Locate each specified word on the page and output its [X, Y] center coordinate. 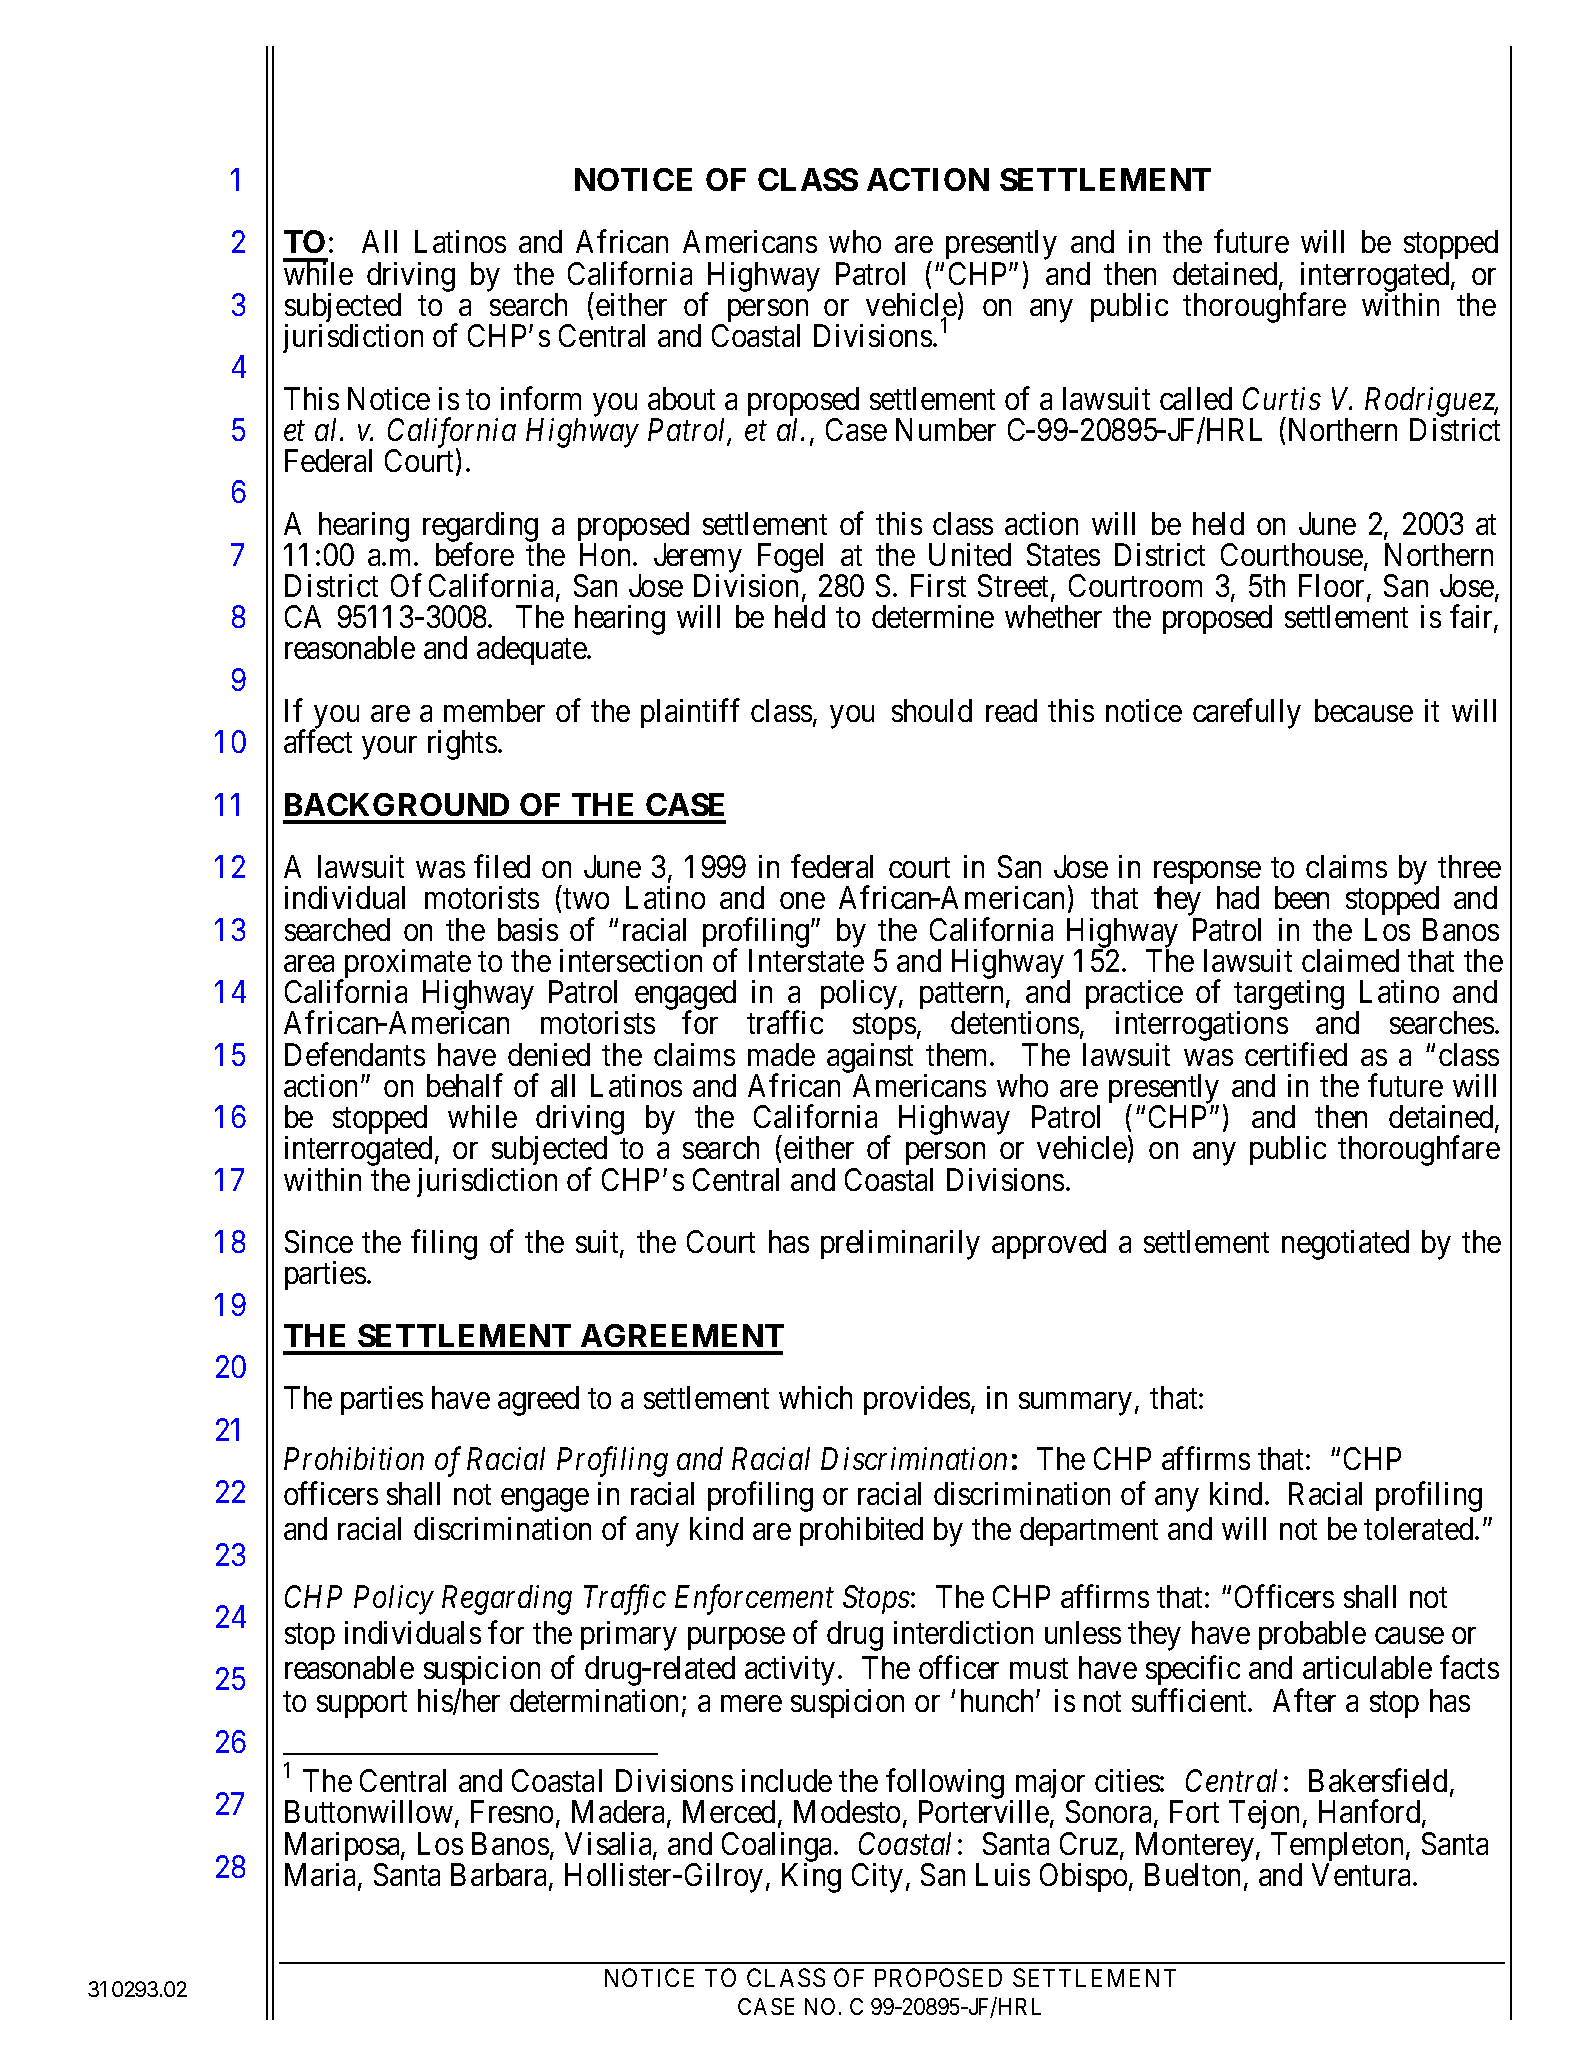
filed [502, 866]
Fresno [512, 1812]
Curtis [1282, 398]
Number [946, 429]
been [1302, 897]
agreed [538, 1401]
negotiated [1345, 1245]
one [802, 901]
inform [541, 398]
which [815, 1397]
